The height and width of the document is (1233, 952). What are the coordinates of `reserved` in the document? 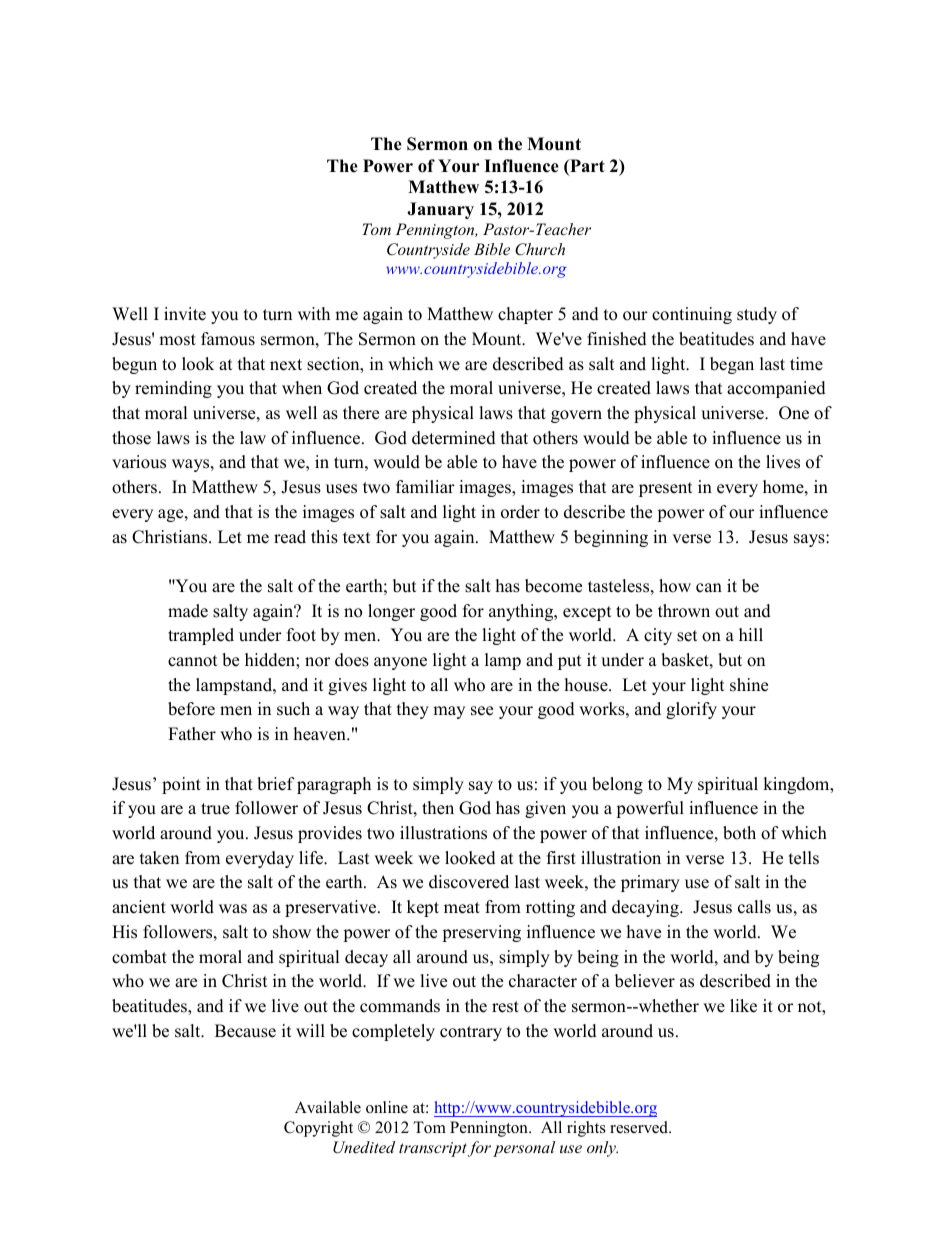 It's located at (640, 1127).
